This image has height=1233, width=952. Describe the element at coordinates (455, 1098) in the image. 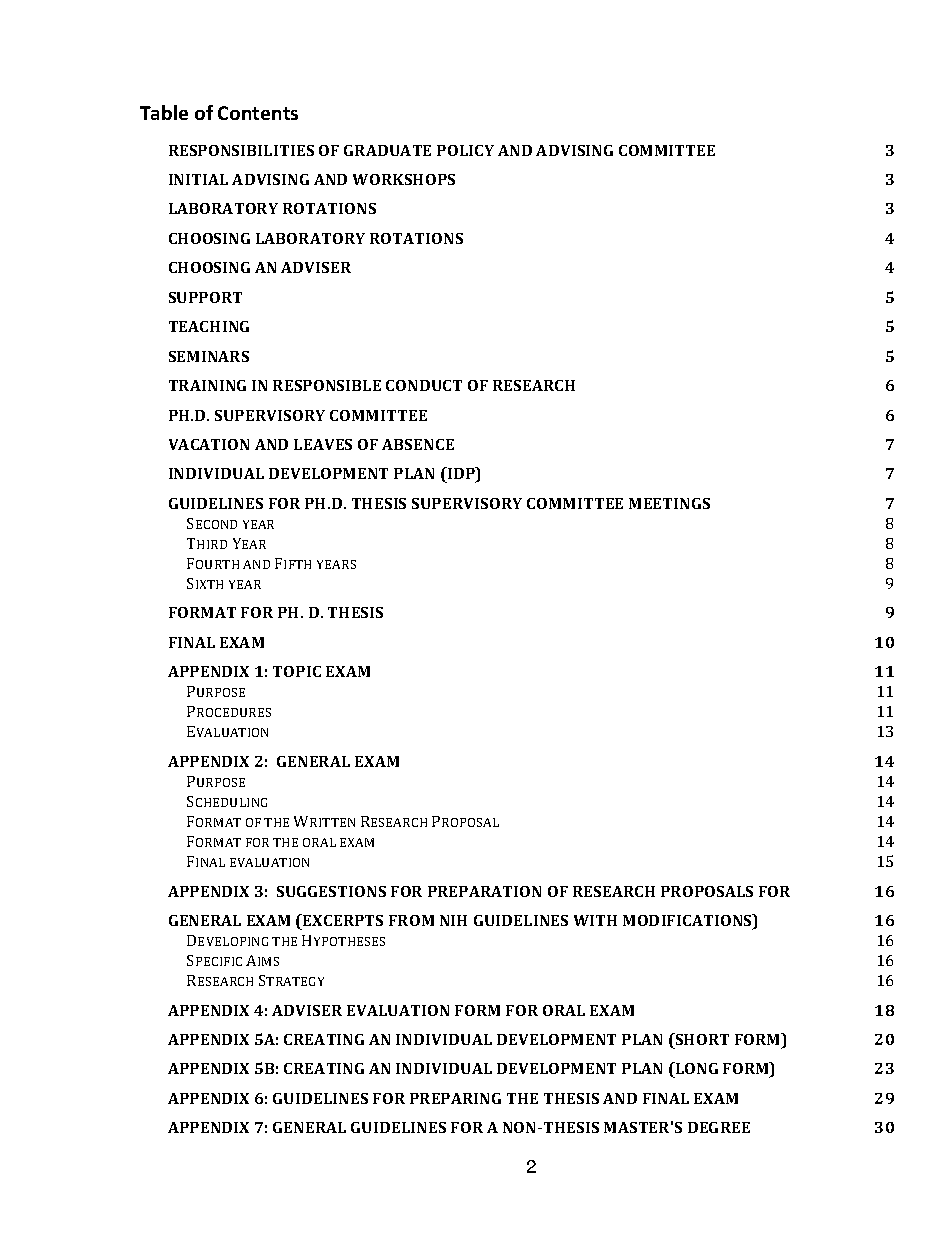

I see `PREPARING` at that location.
